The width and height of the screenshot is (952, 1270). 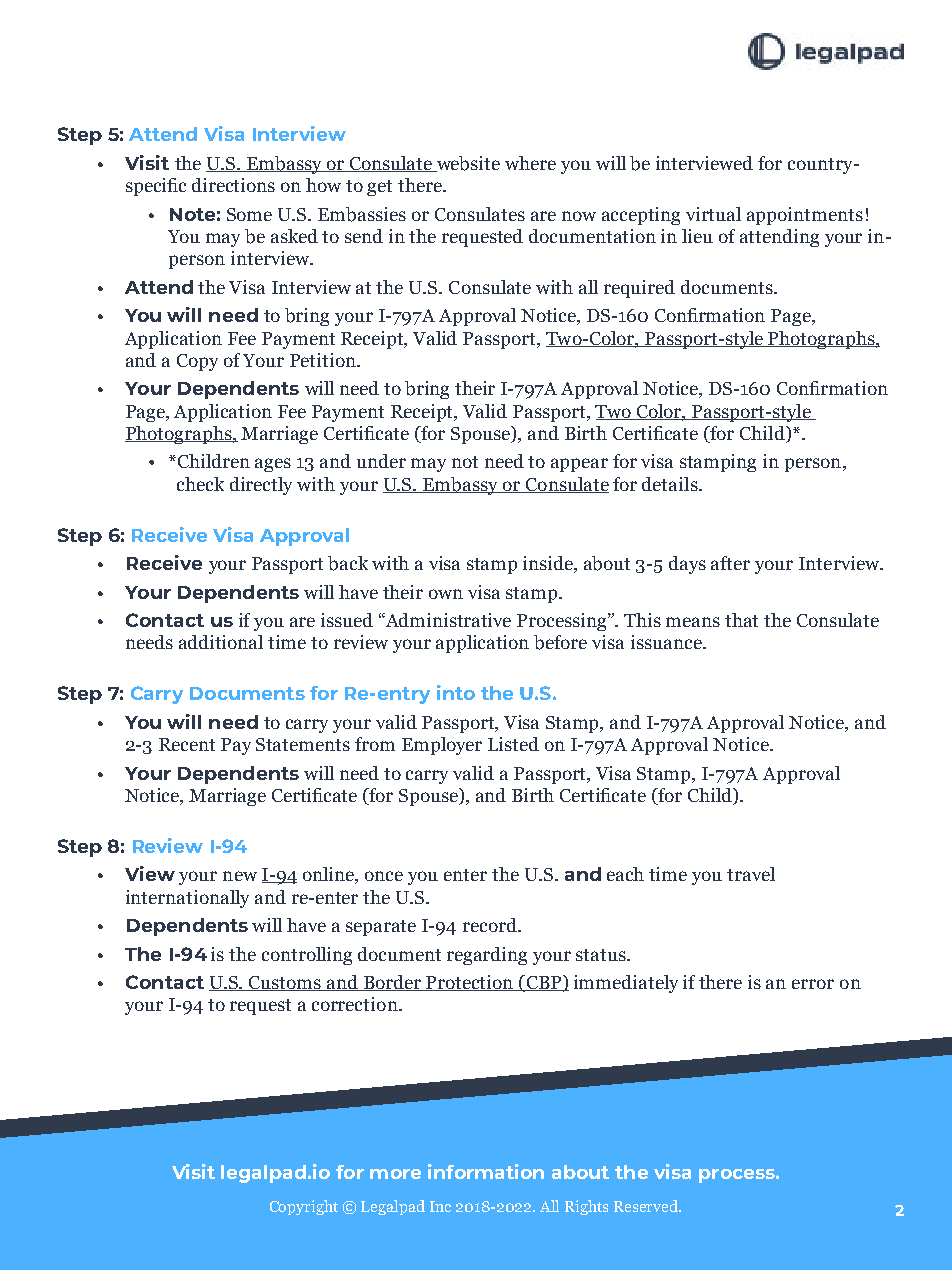 I want to click on virtual, so click(x=713, y=214).
